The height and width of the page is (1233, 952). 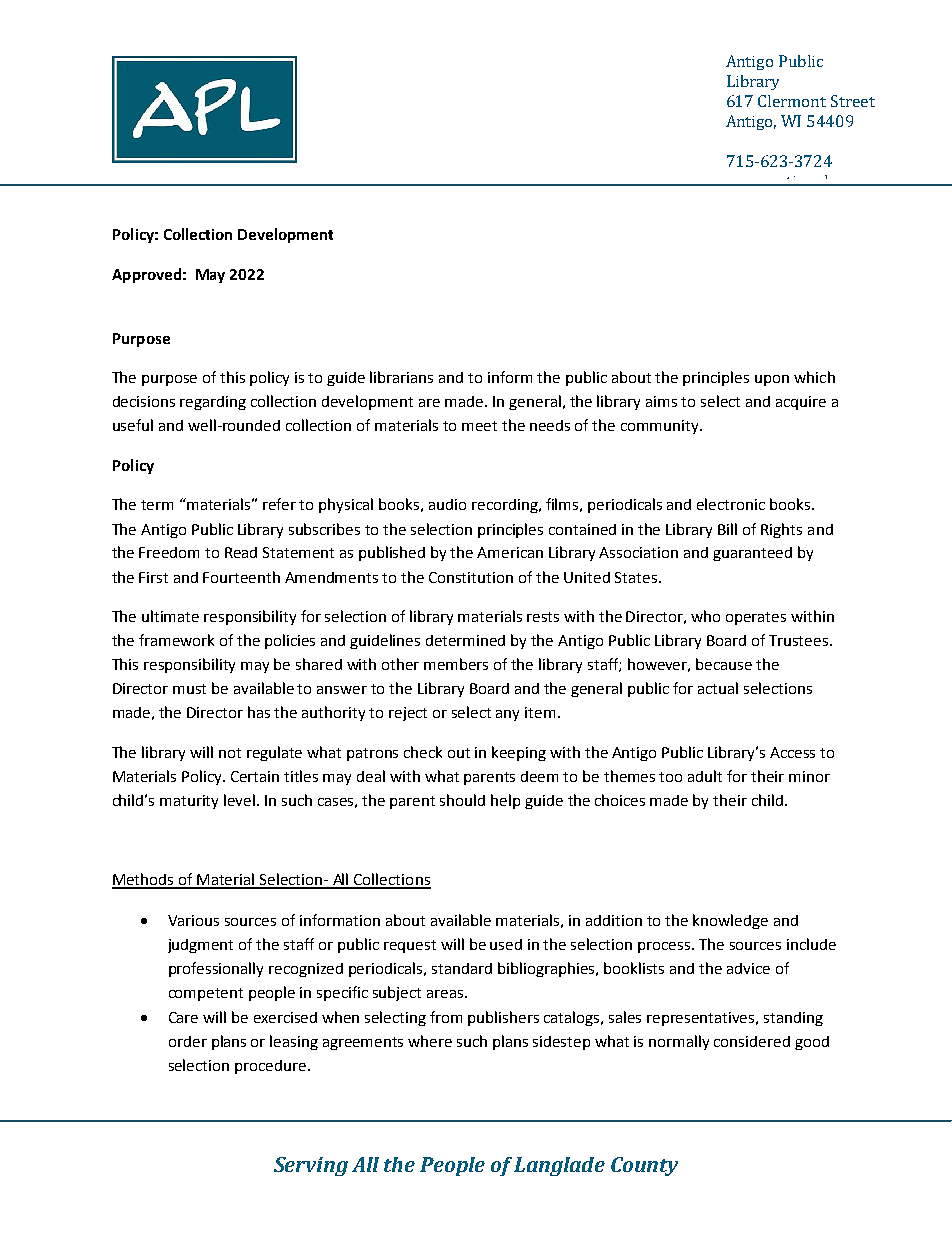 I want to click on used, so click(x=506, y=944).
